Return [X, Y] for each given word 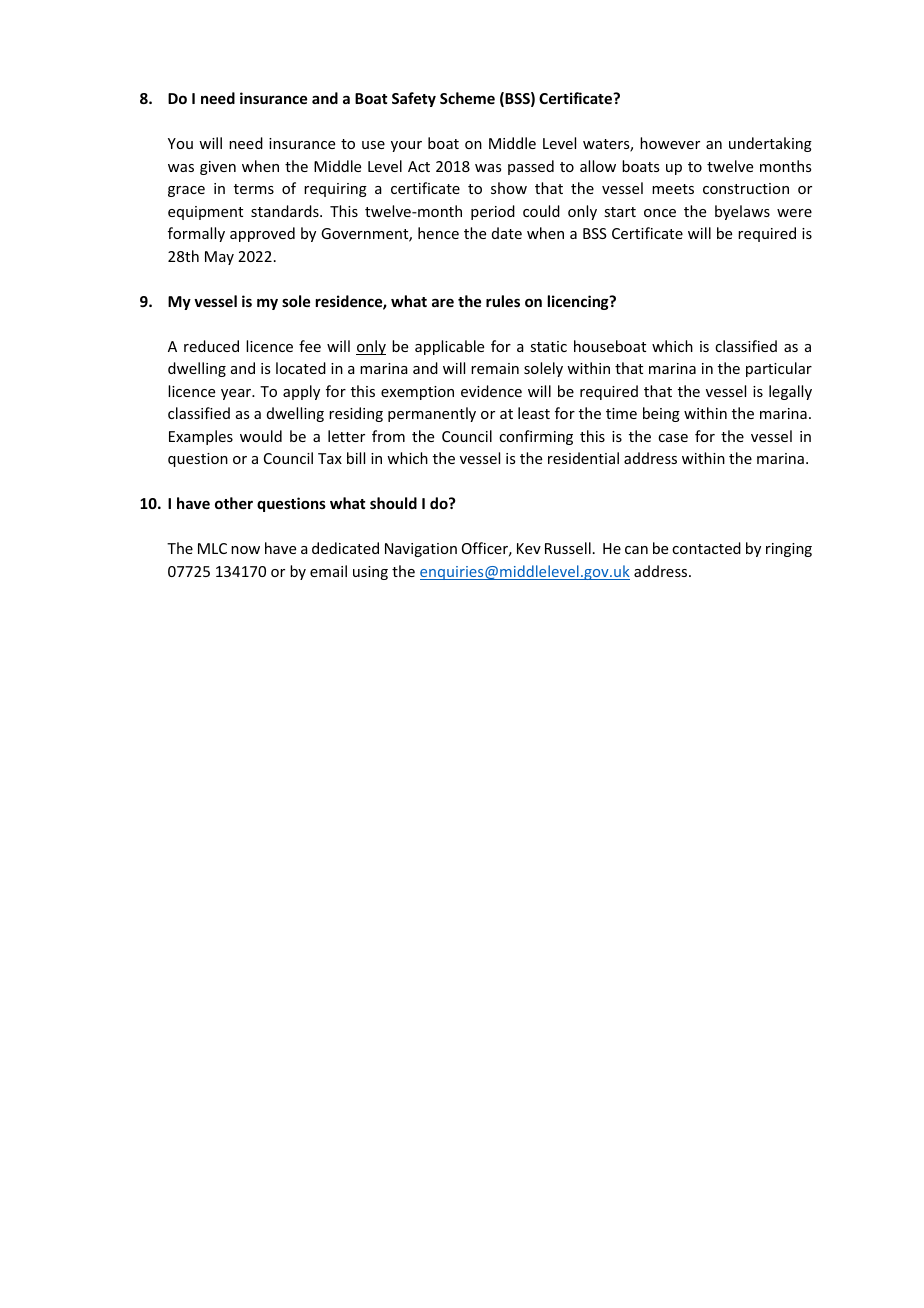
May [219, 258]
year [237, 394]
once [660, 213]
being [661, 414]
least [534, 413]
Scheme [467, 98]
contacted [706, 548]
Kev [529, 548]
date [507, 233]
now [245, 550]
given [218, 168]
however [670, 143]
